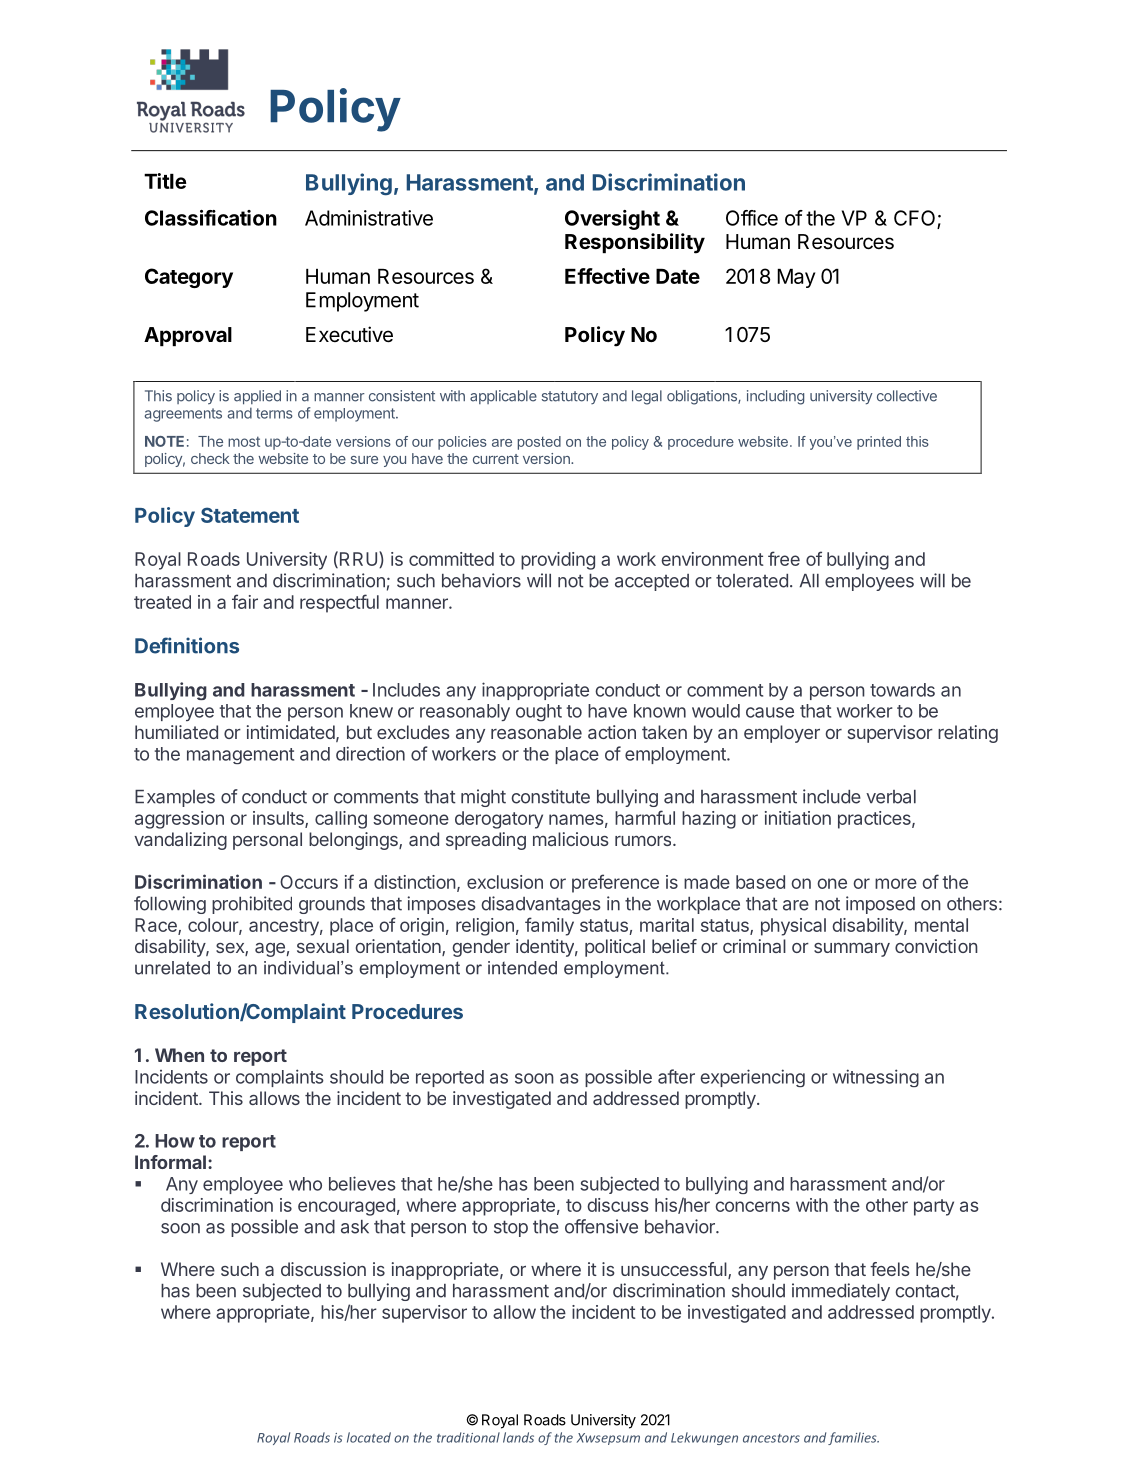 This screenshot has height=1473, width=1138. What do you see at coordinates (916, 219) in the screenshot?
I see `CFO` at bounding box center [916, 219].
